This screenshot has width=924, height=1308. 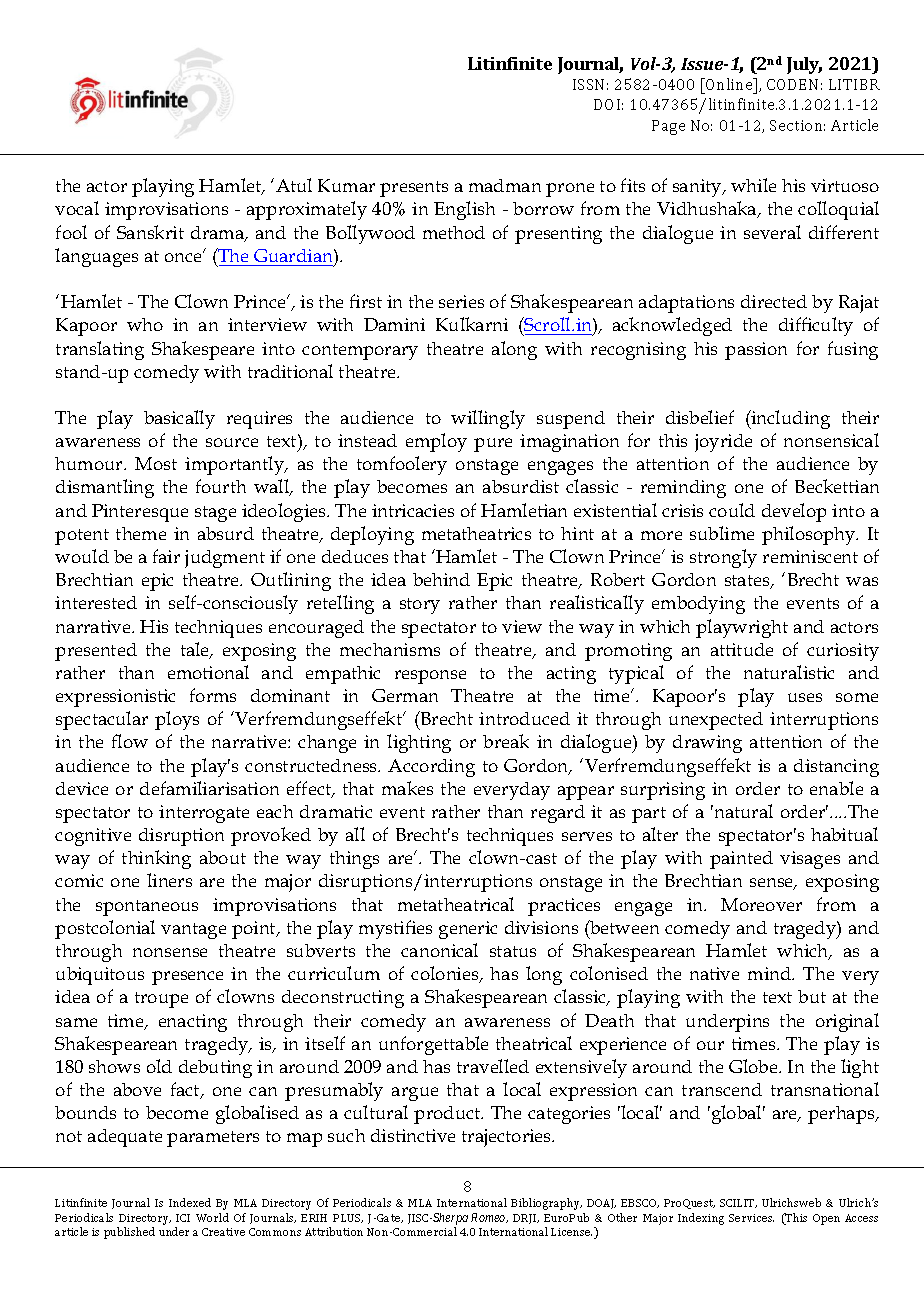 What do you see at coordinates (441, 579) in the screenshot?
I see `behind` at bounding box center [441, 579].
